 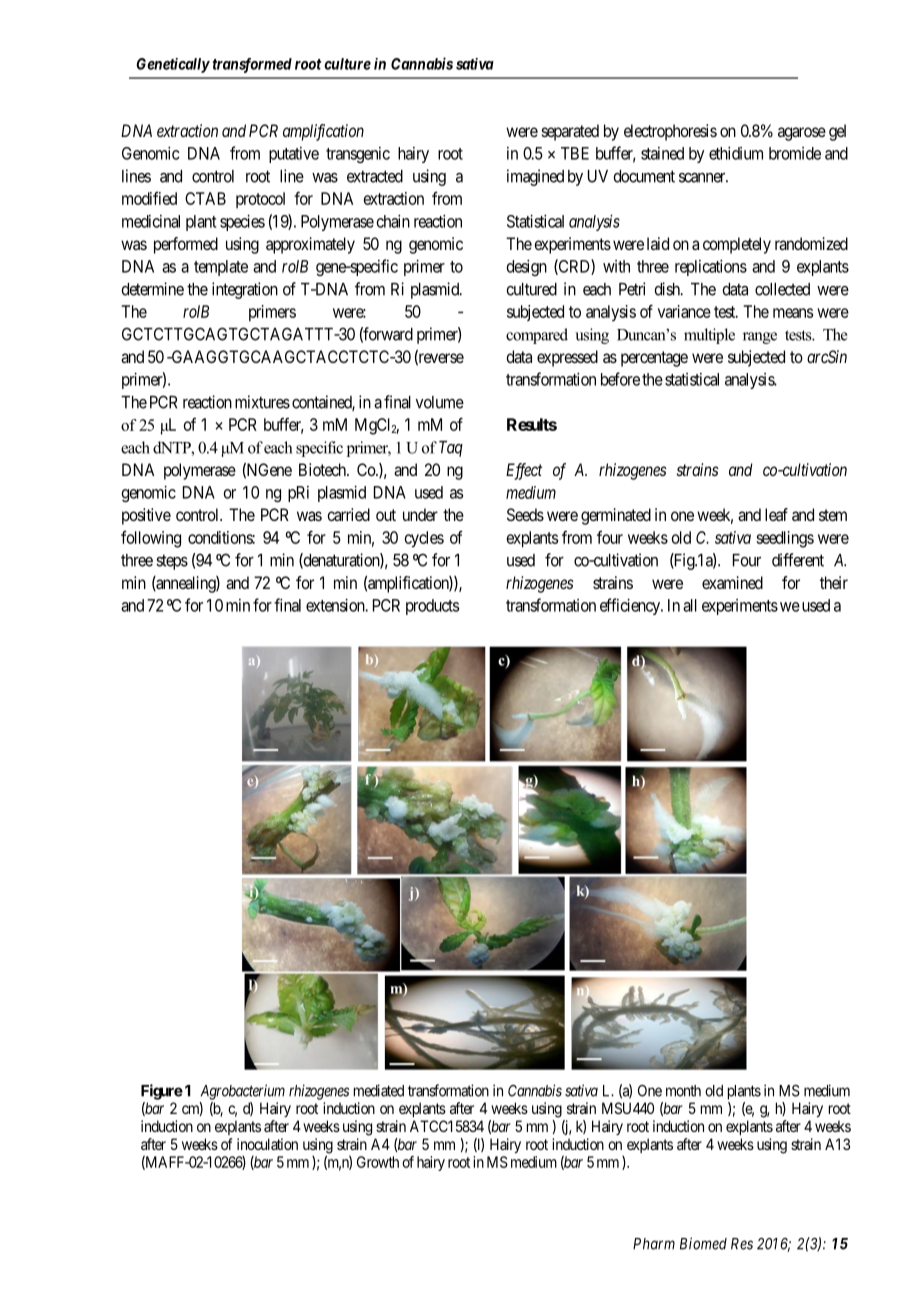 I want to click on steps, so click(x=172, y=562).
